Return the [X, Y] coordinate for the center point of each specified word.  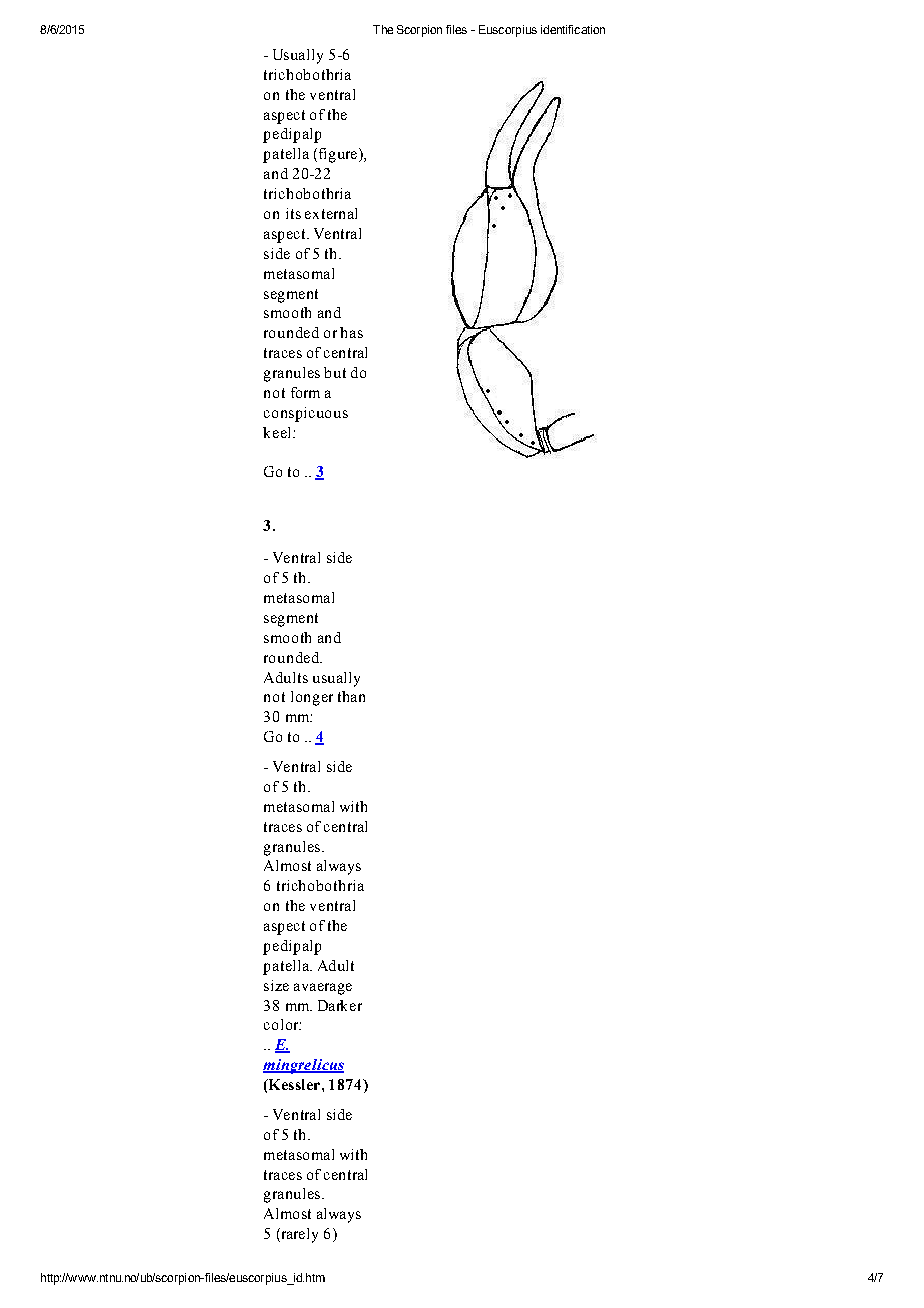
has [351, 332]
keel [278, 432]
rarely [298, 1235]
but [335, 372]
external [331, 213]
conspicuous [306, 414]
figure [338, 155]
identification [573, 29]
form [305, 392]
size [276, 985]
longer [312, 698]
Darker [340, 1005]
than [351, 696]
